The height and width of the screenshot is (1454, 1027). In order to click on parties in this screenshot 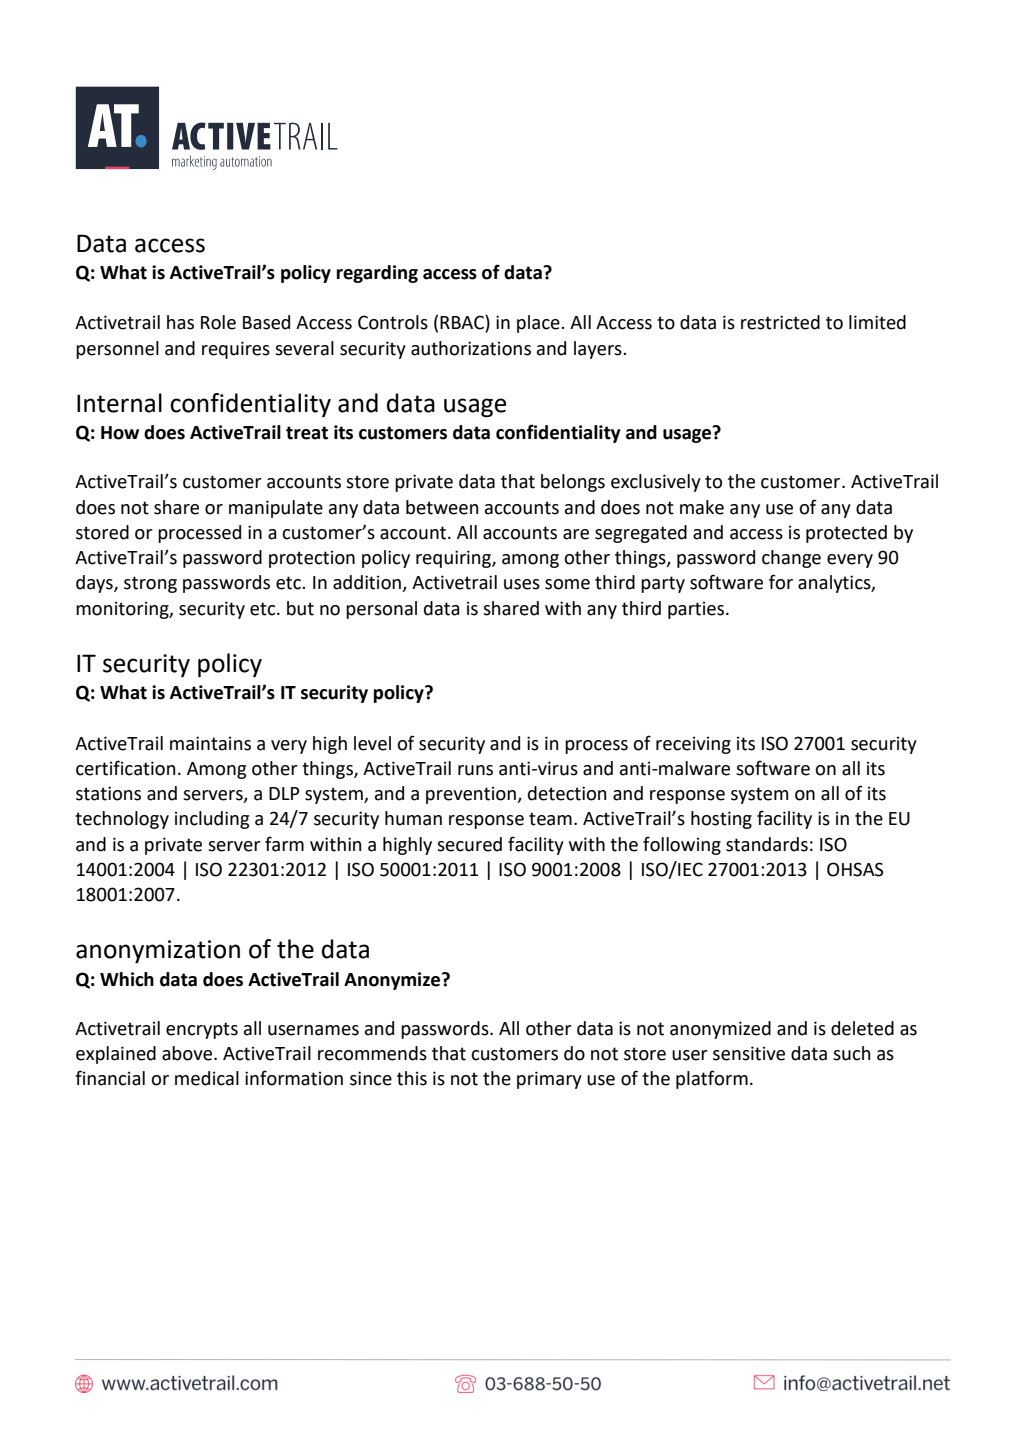, I will do `click(697, 610)`.
